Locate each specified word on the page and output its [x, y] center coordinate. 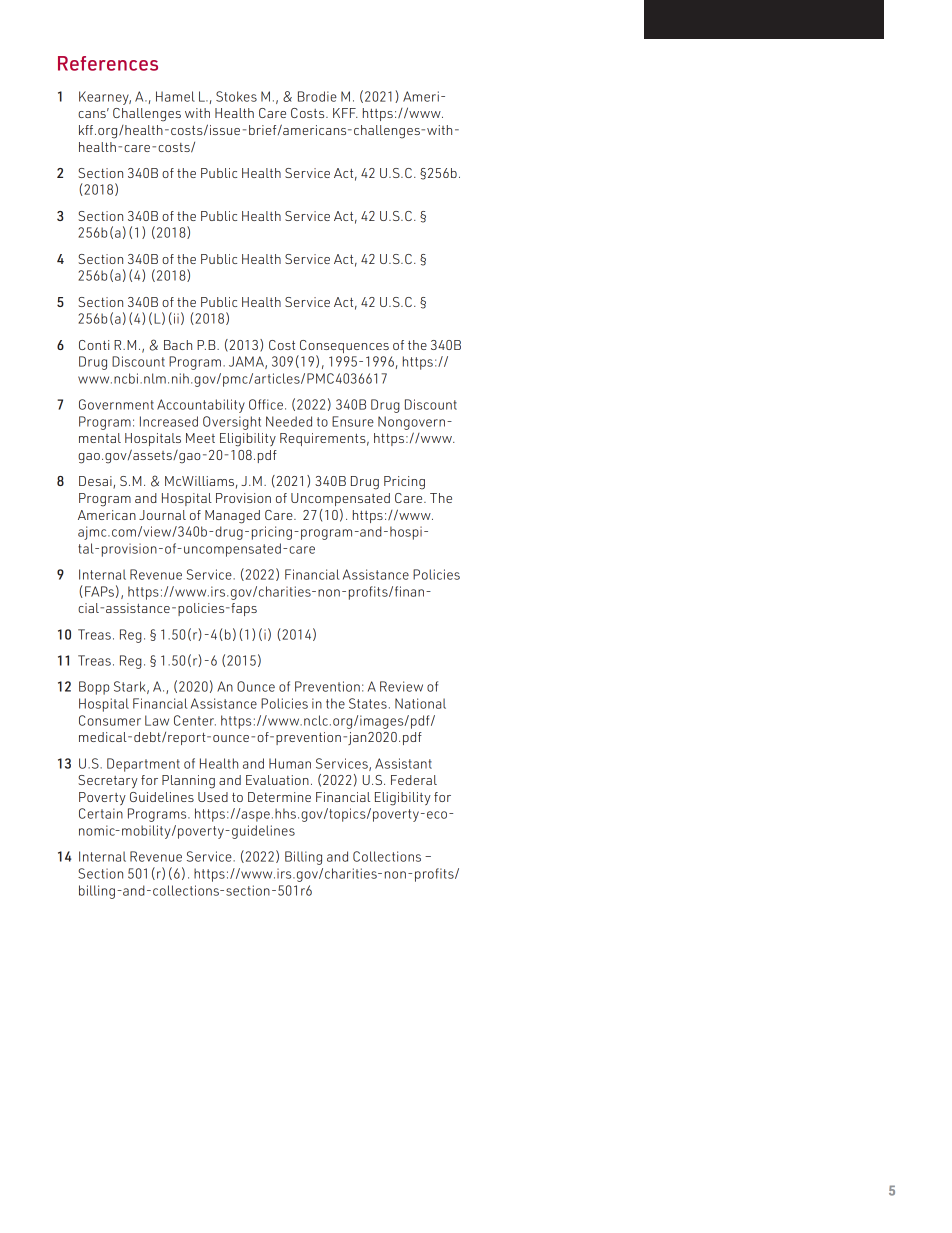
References [108, 63]
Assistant [403, 763]
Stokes [236, 96]
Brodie [317, 96]
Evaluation [277, 780]
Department [143, 765]
